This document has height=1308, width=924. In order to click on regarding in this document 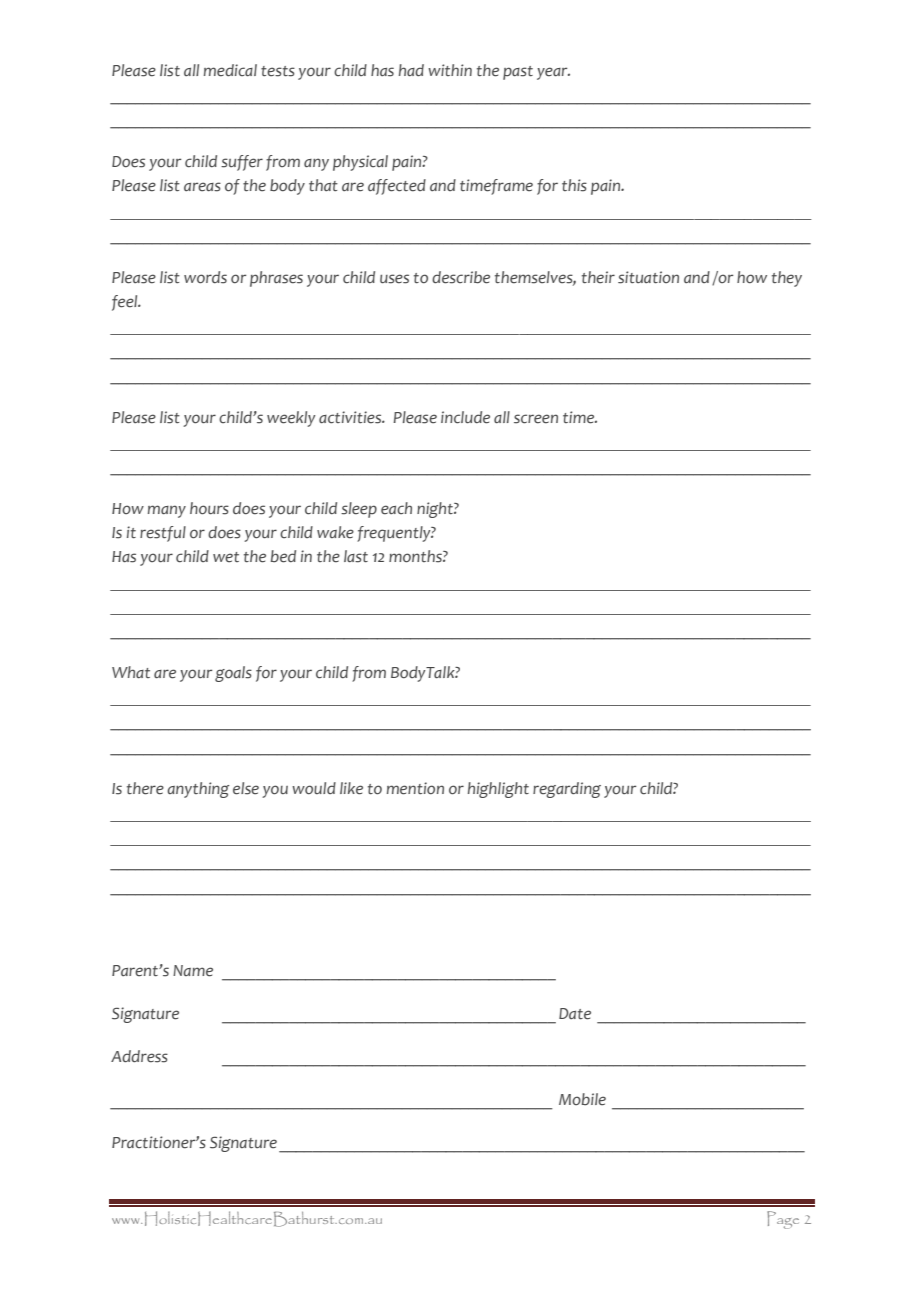, I will do `click(567, 790)`.
